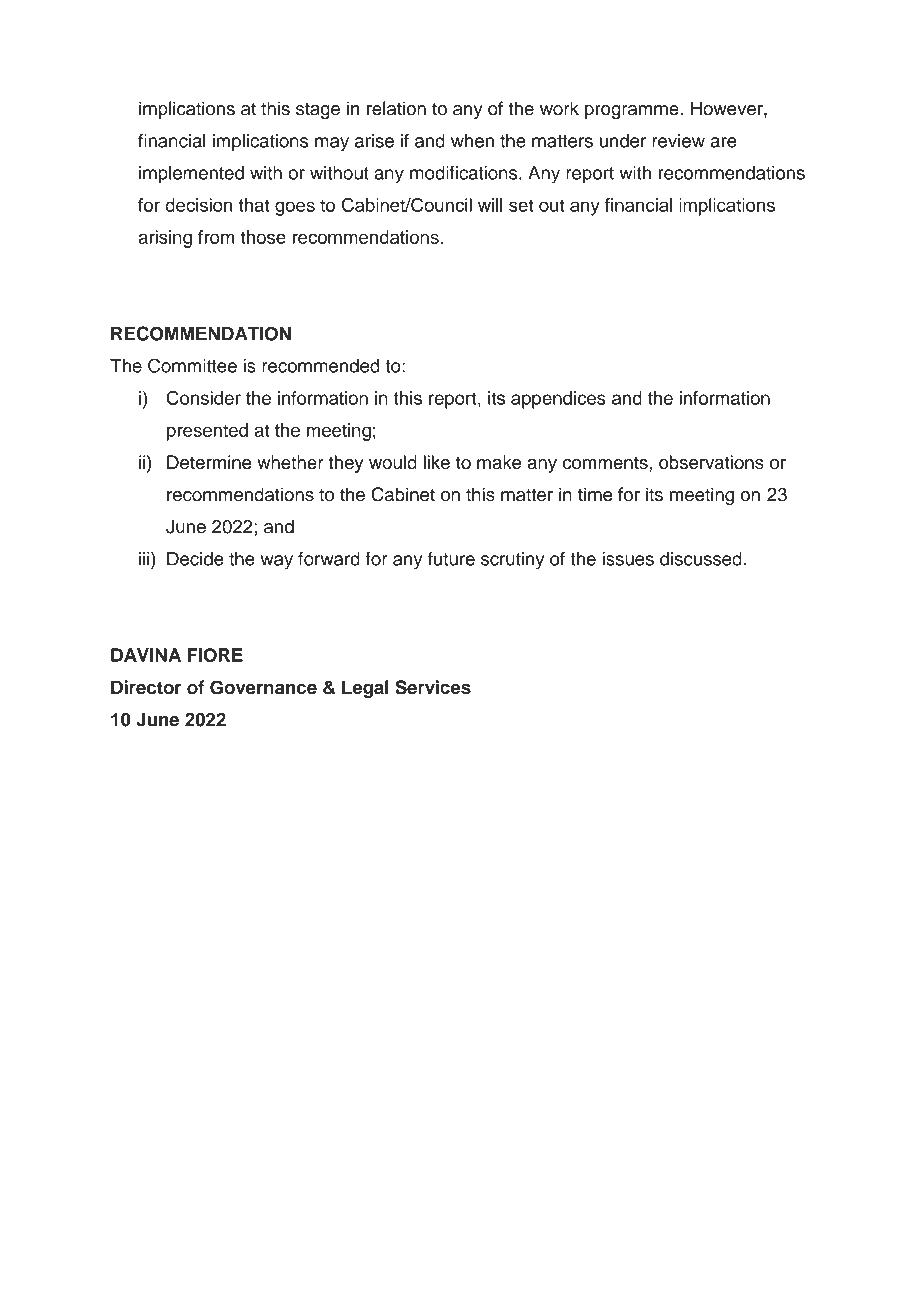 The height and width of the screenshot is (1308, 924). What do you see at coordinates (472, 141) in the screenshot?
I see `when` at bounding box center [472, 141].
